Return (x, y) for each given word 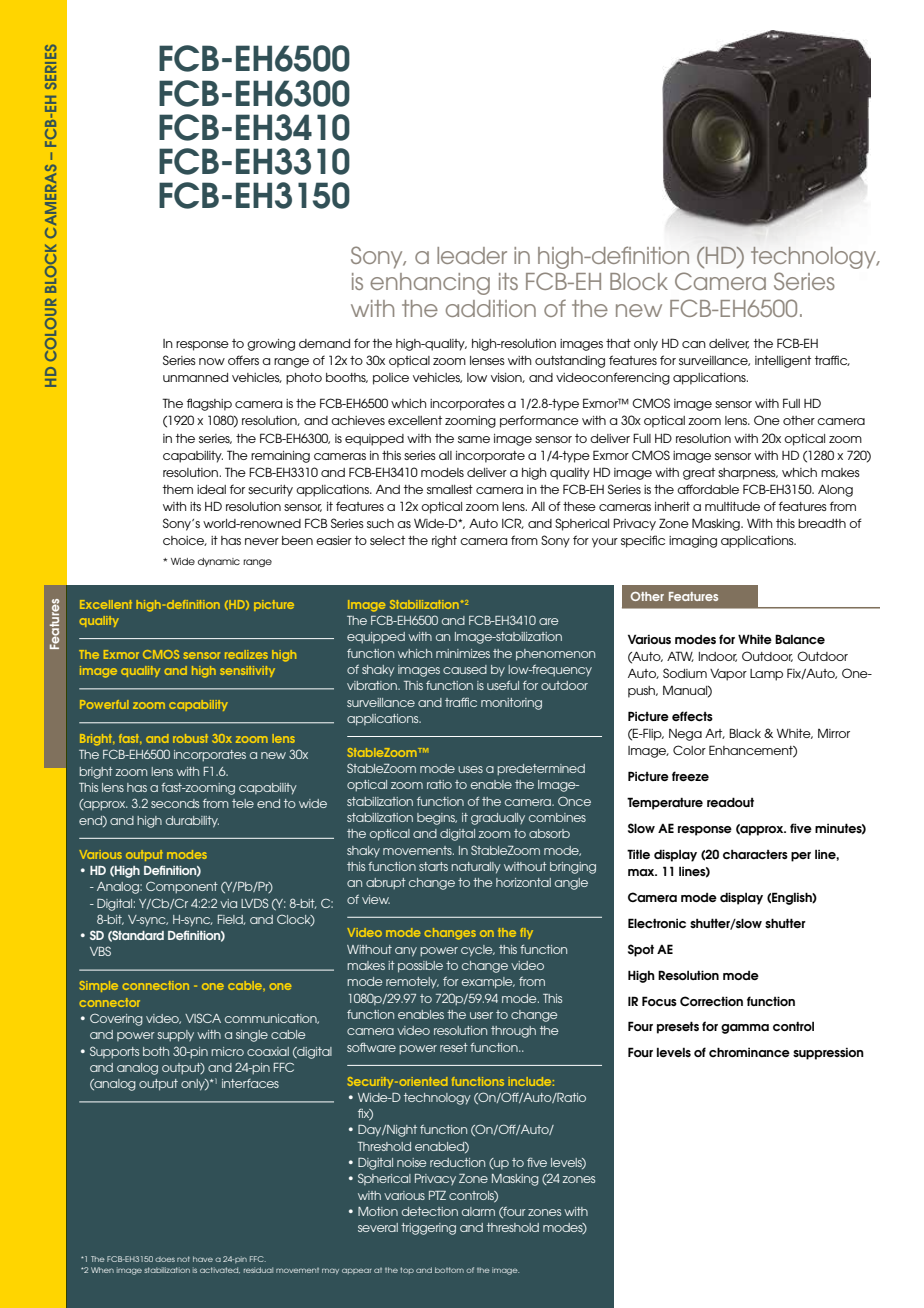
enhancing (430, 284)
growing (271, 345)
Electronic (657, 923)
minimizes (463, 653)
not (183, 1259)
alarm (478, 1211)
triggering (428, 1229)
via (228, 903)
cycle (478, 951)
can (694, 344)
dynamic (219, 562)
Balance (800, 639)
